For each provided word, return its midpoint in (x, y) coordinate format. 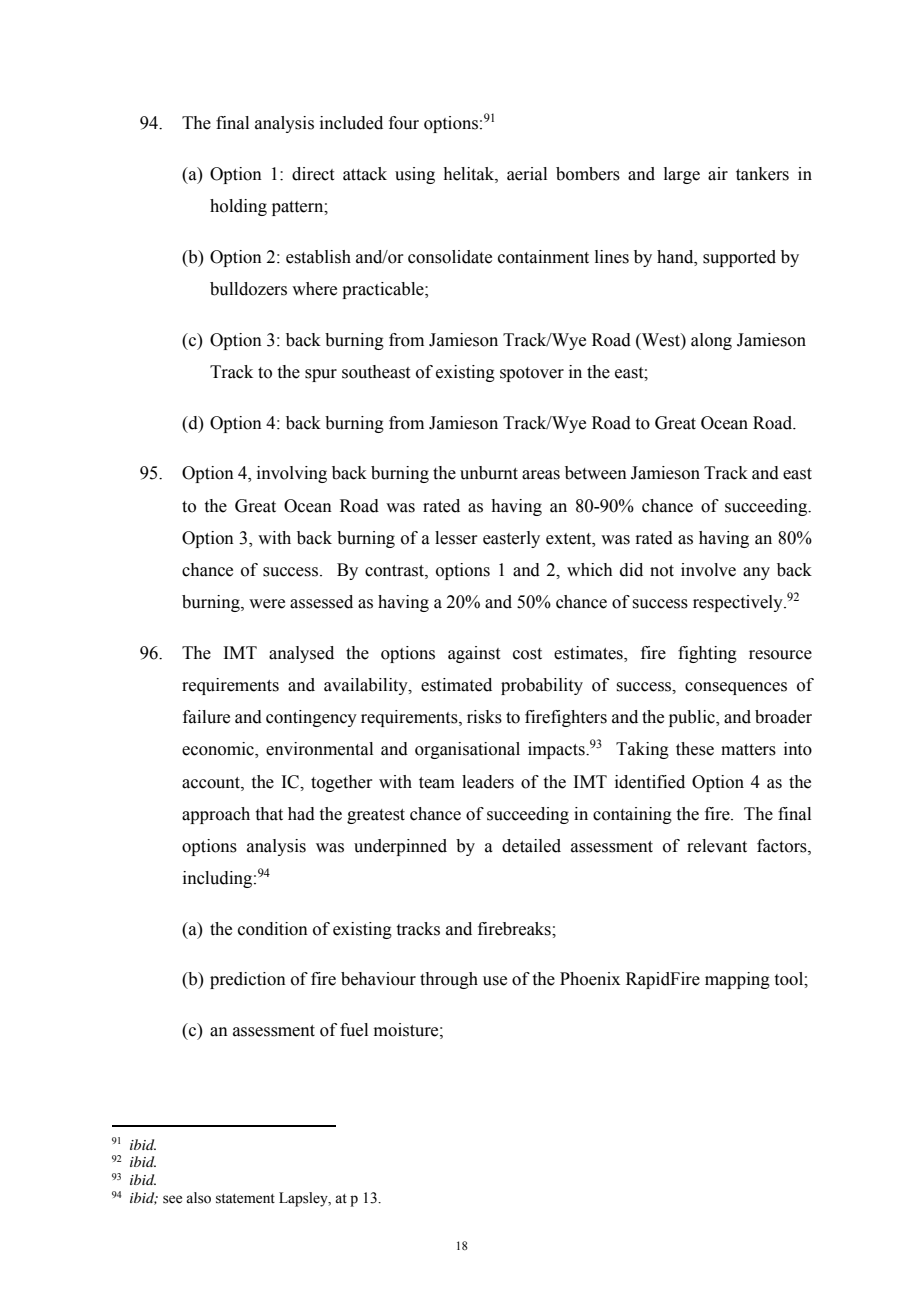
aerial (527, 174)
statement (245, 1199)
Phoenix (590, 979)
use (495, 981)
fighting (707, 654)
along (711, 341)
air (718, 174)
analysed (301, 654)
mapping (737, 980)
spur (321, 375)
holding (238, 207)
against (474, 654)
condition (273, 929)
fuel (354, 1030)
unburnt (489, 473)
